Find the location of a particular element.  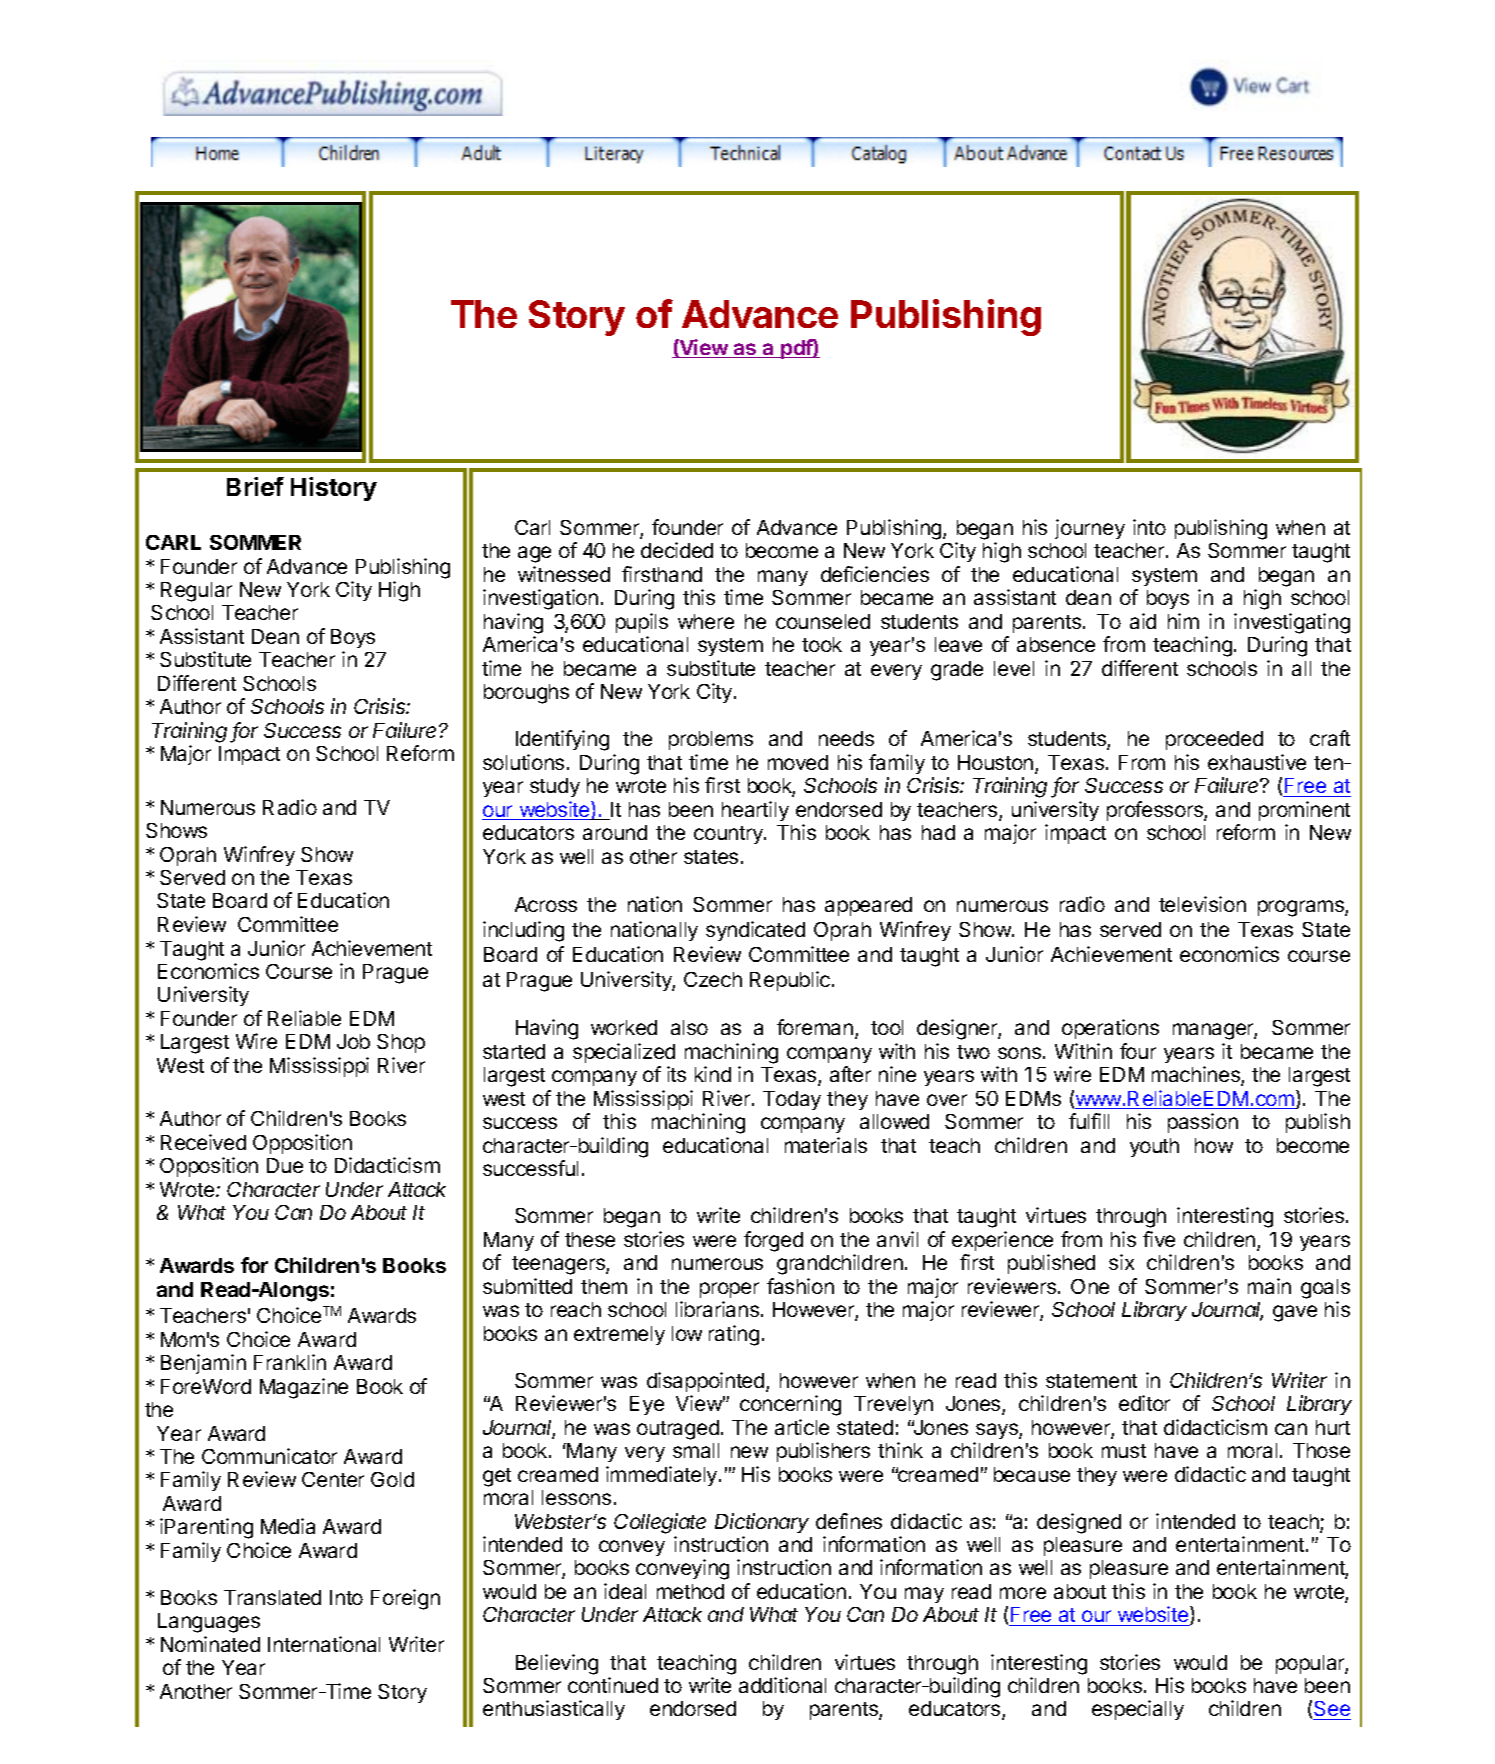

additional is located at coordinates (782, 1685).
